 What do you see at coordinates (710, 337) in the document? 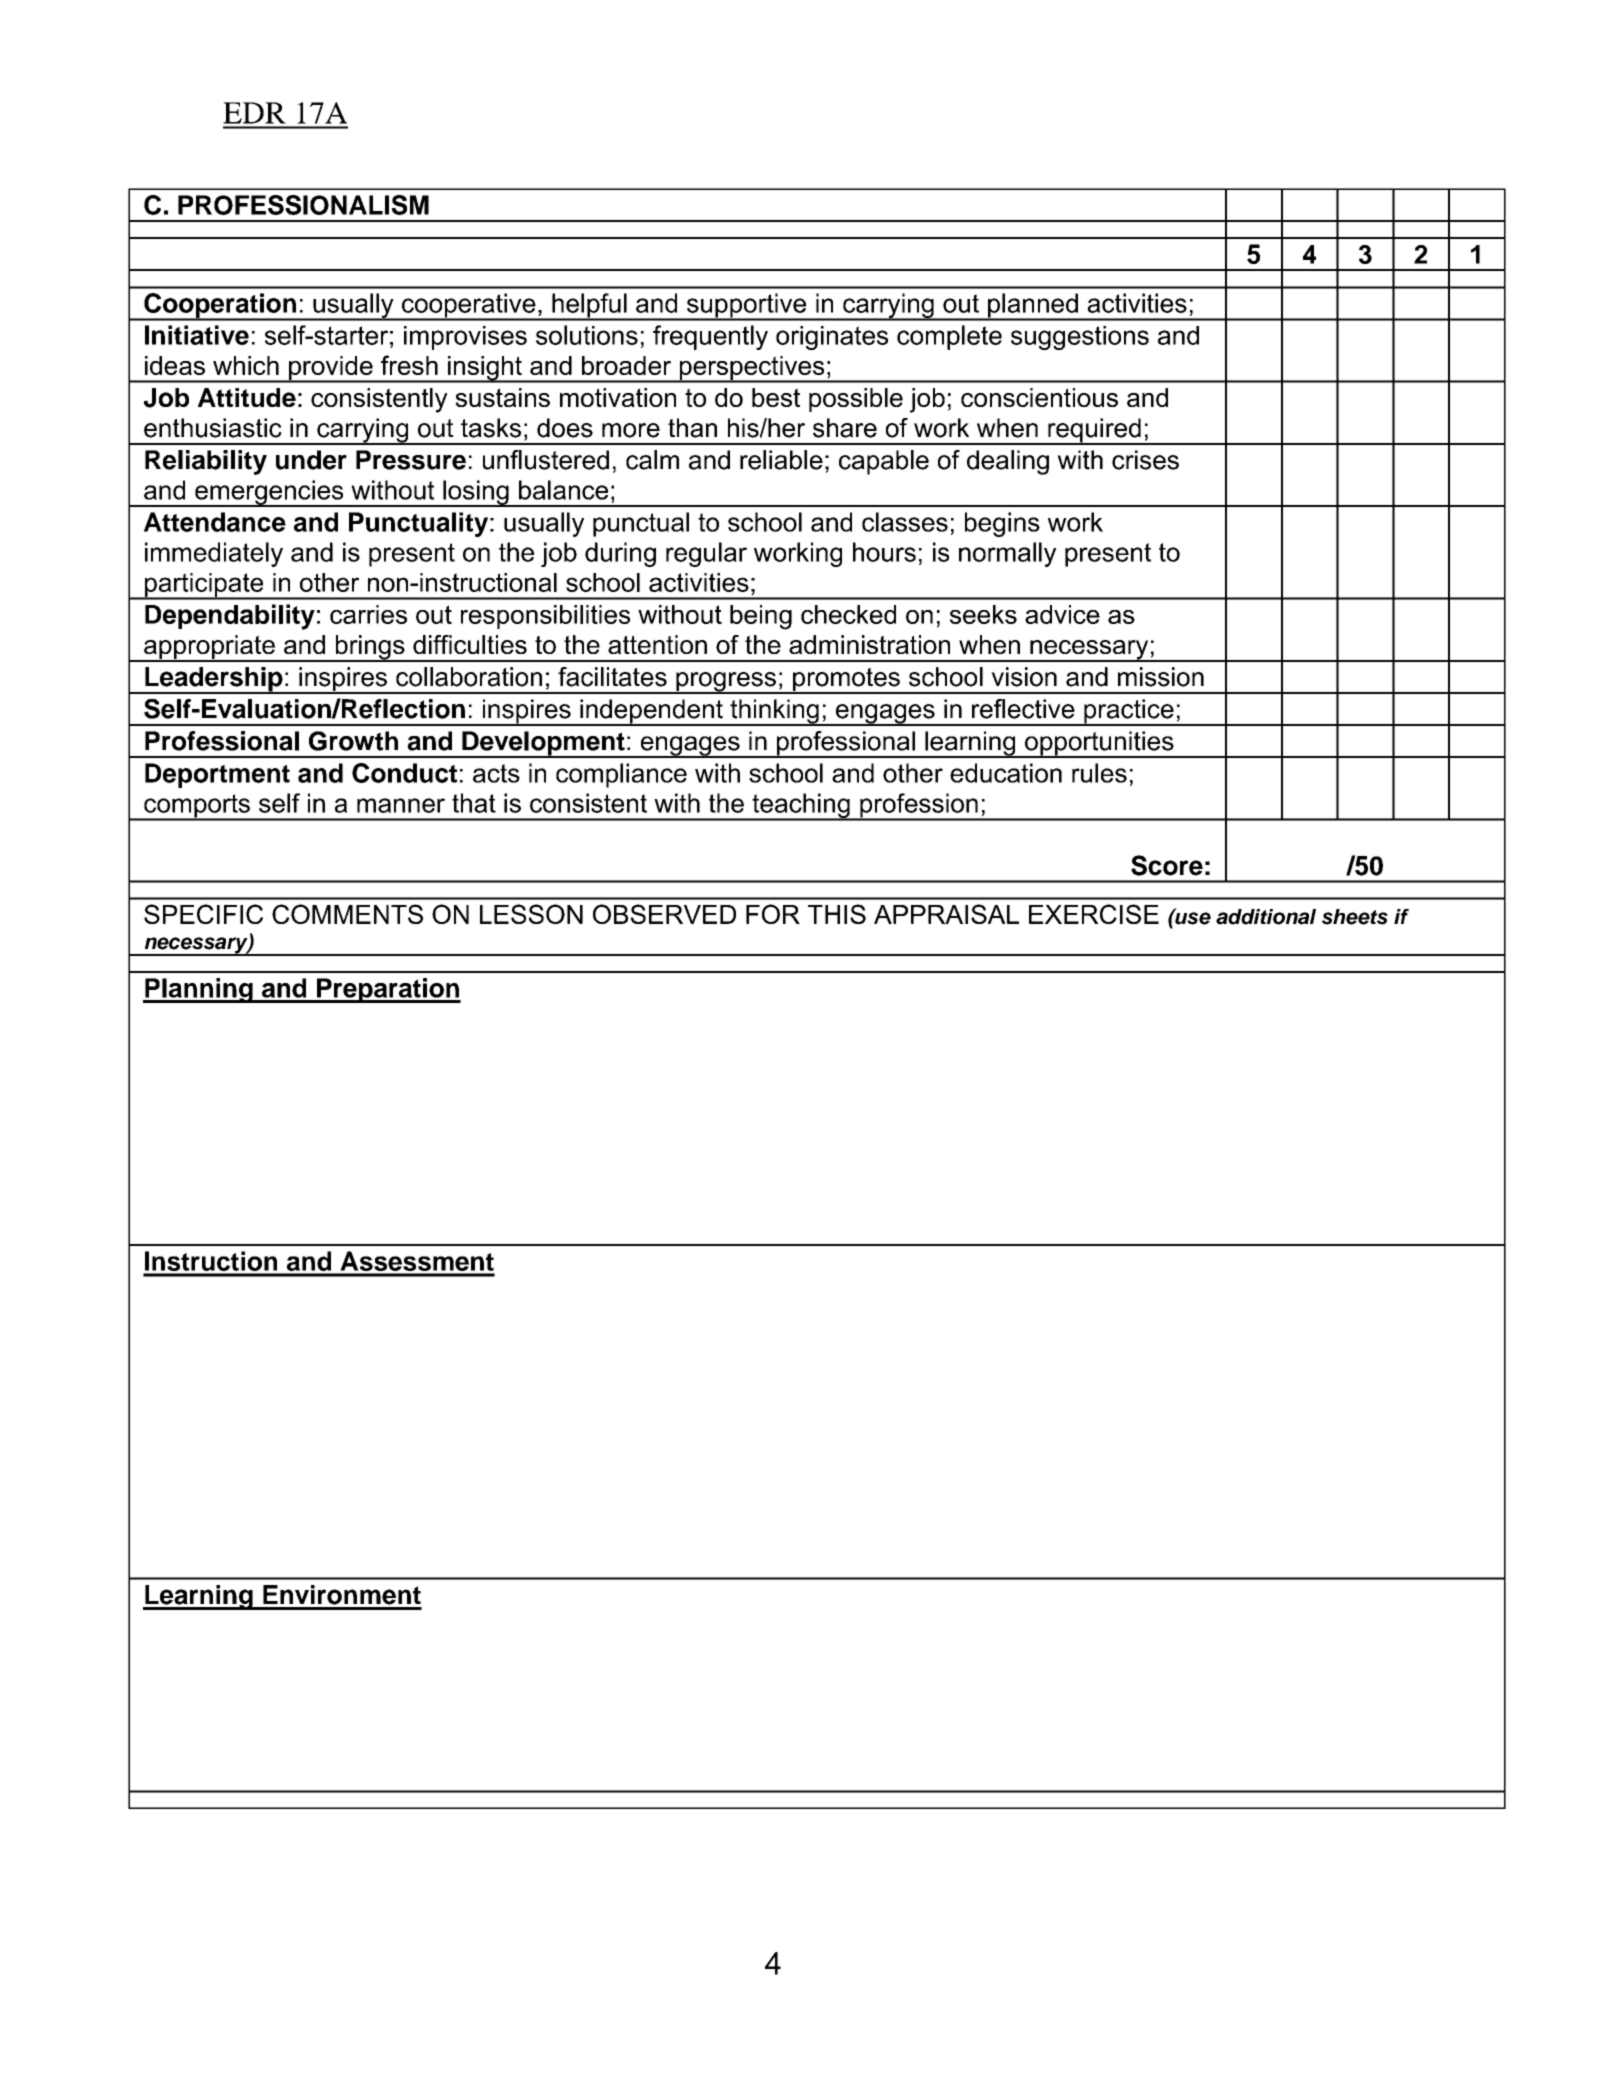
I see `frequently` at bounding box center [710, 337].
